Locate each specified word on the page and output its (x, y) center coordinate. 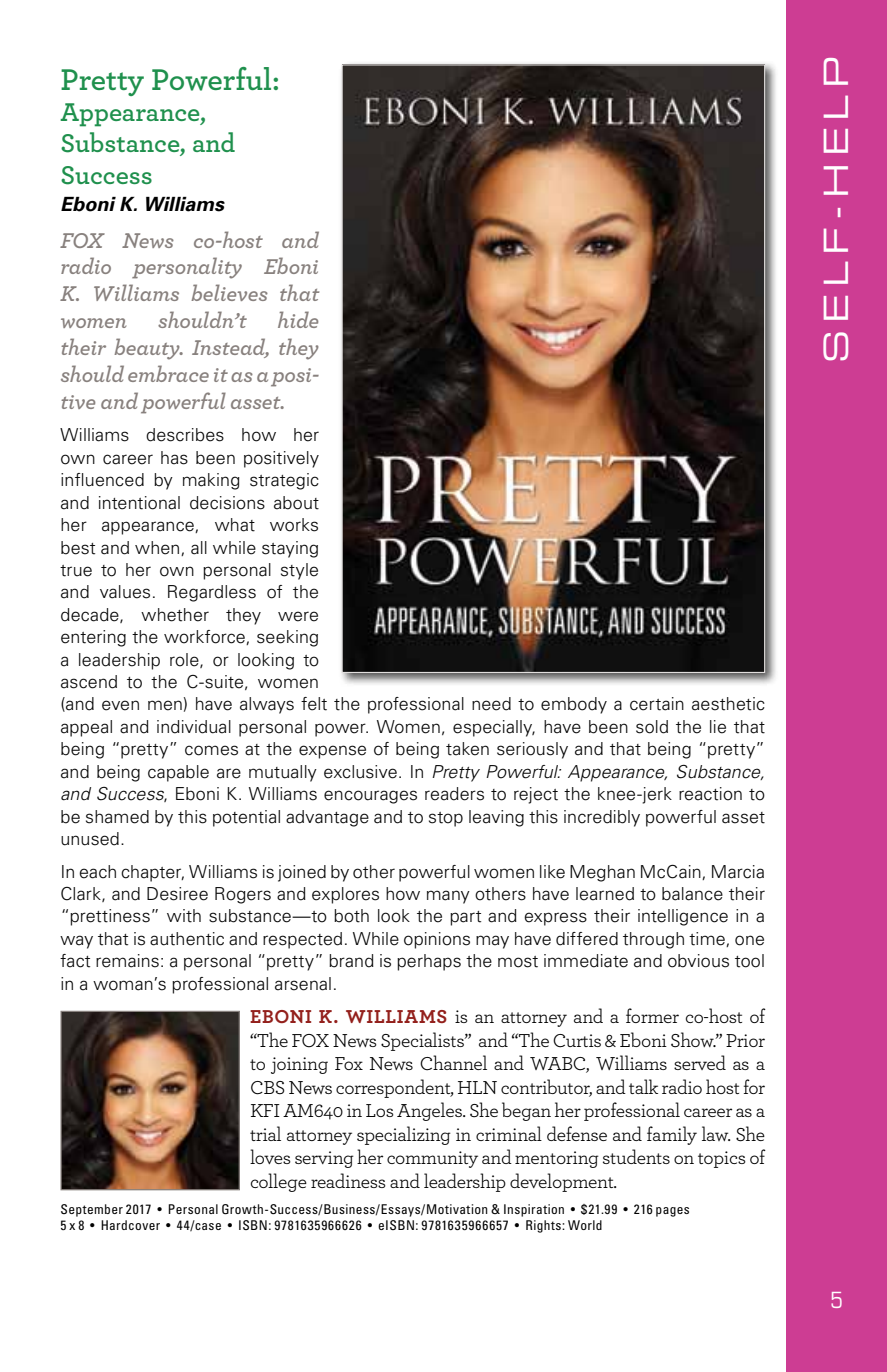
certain (657, 704)
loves (270, 1156)
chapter (152, 873)
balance (692, 894)
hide (298, 319)
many (448, 897)
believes (229, 292)
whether (175, 615)
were (298, 616)
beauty (148, 349)
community (432, 1159)
